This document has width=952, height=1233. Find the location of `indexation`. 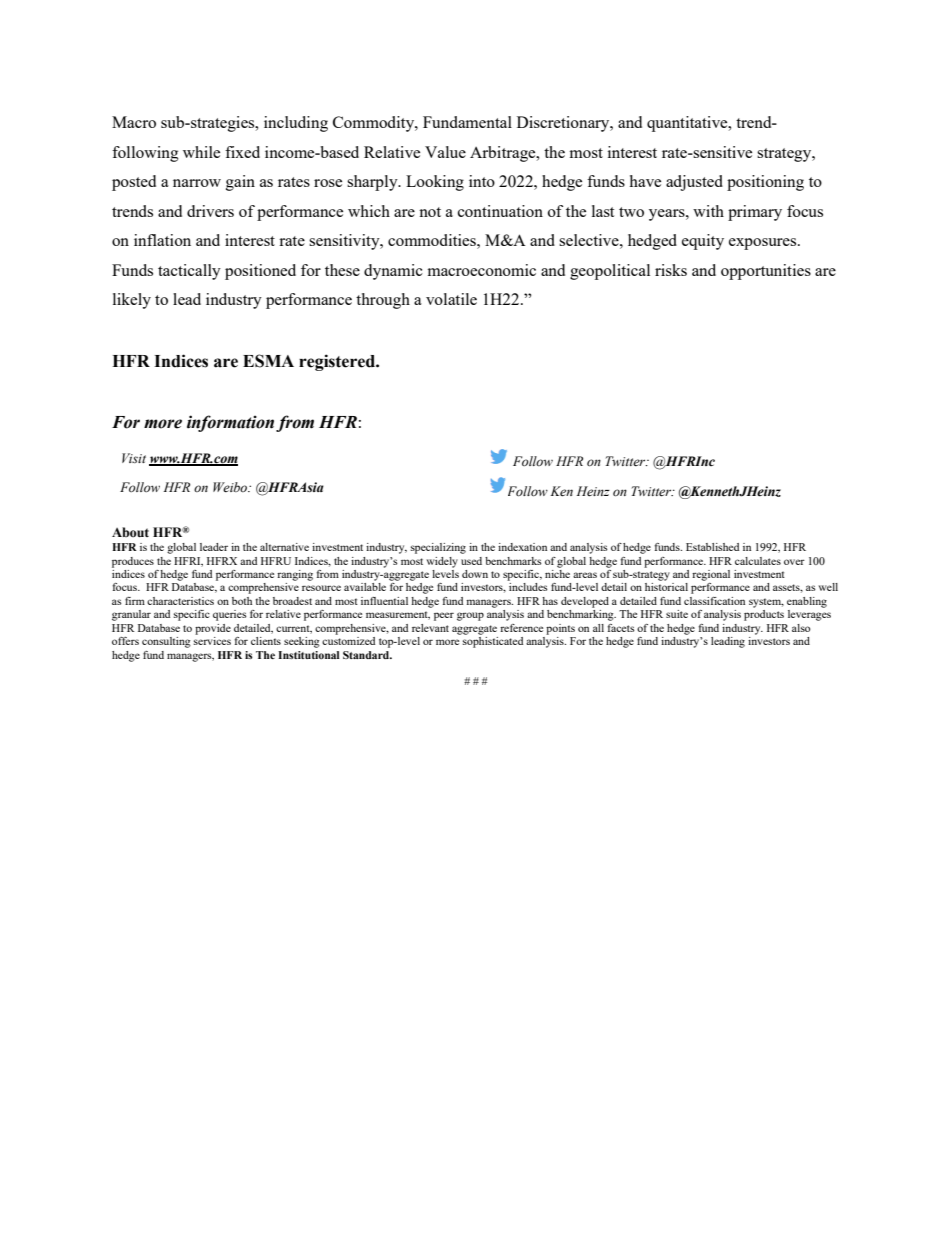

indexation is located at coordinates (522, 547).
